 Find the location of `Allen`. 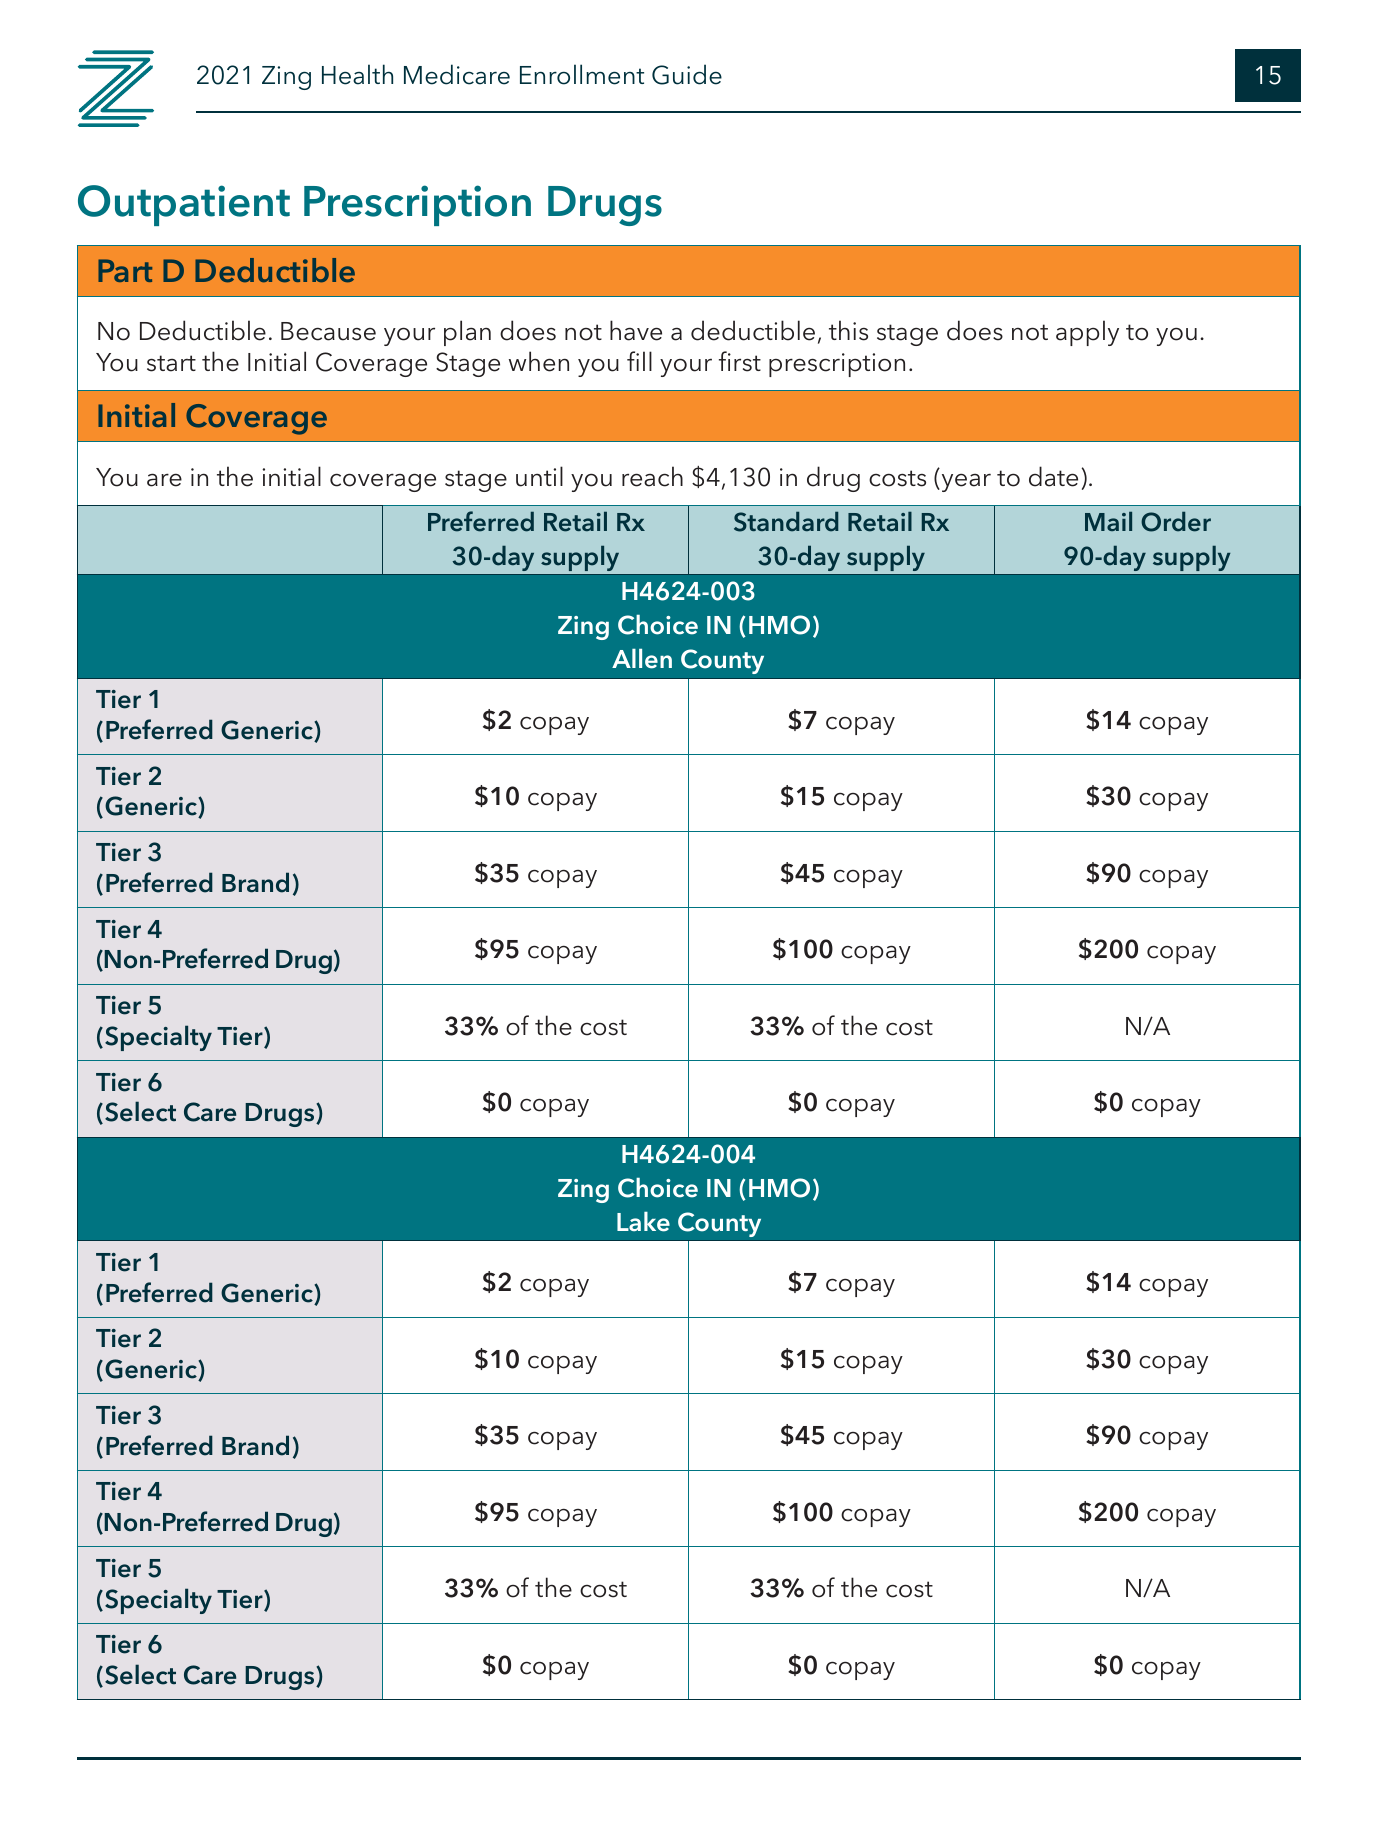

Allen is located at coordinates (642, 658).
